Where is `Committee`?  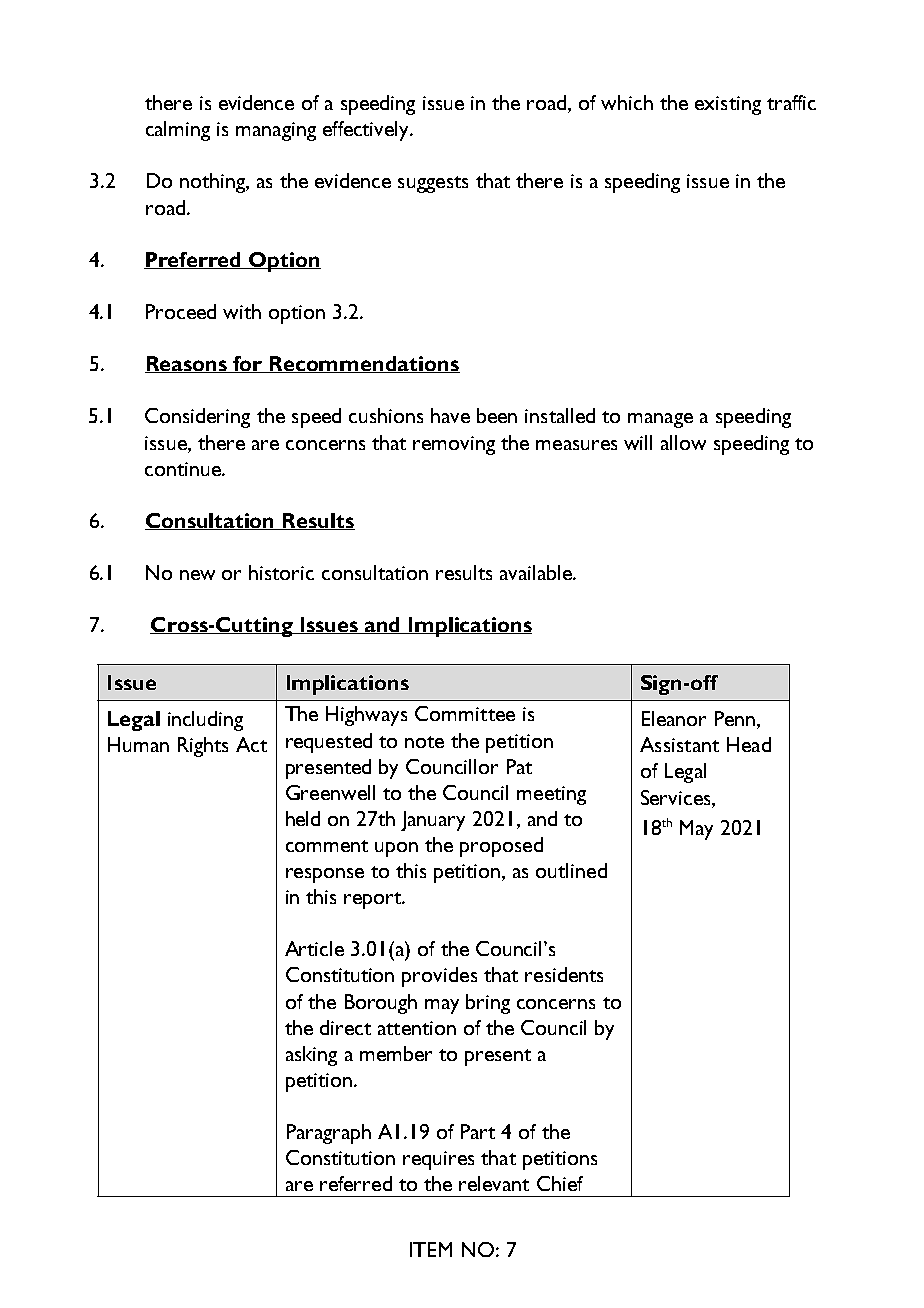
Committee is located at coordinates (465, 713).
